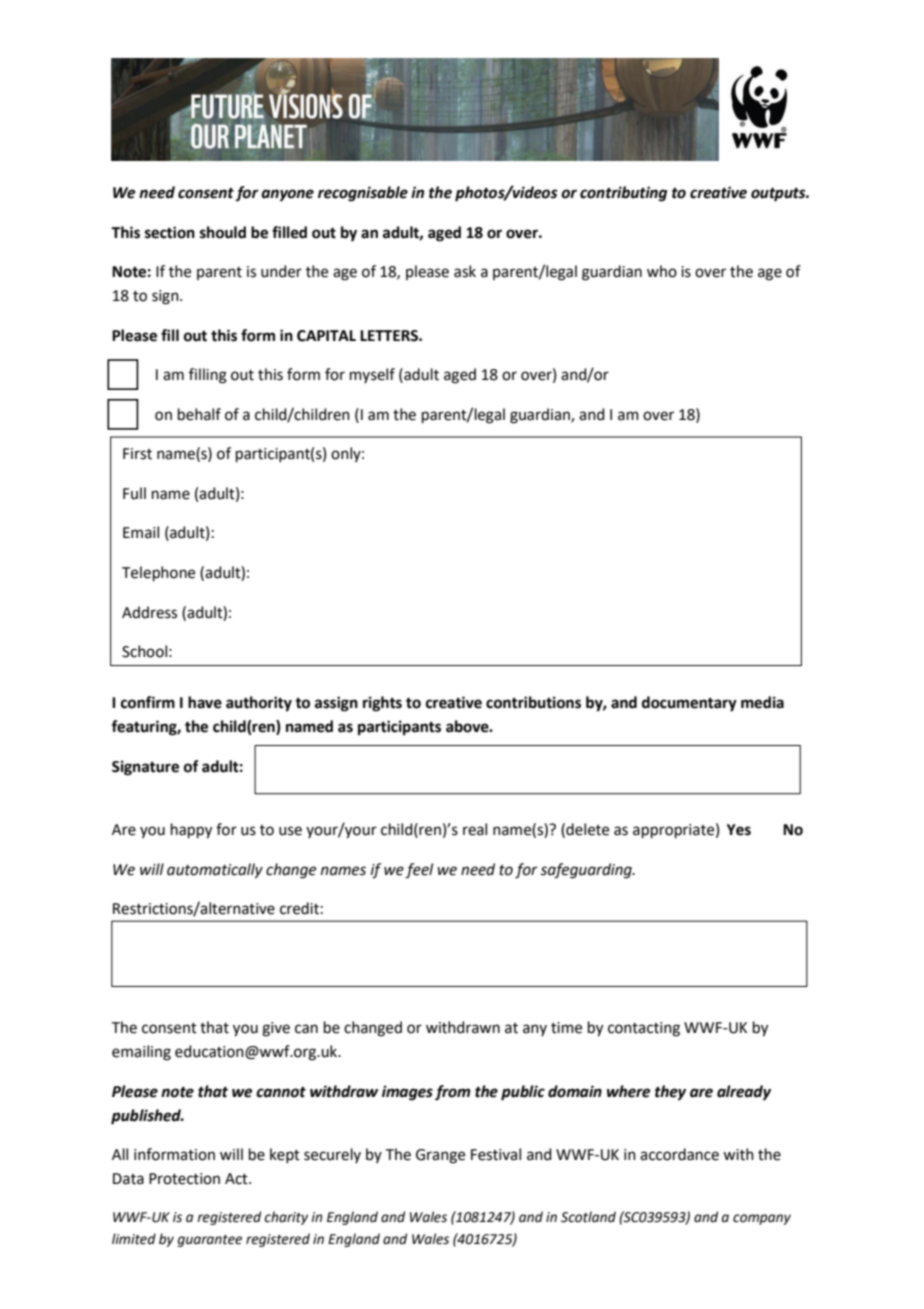 This page has width=924, height=1309. Describe the element at coordinates (205, 702) in the page. I see `have` at that location.
